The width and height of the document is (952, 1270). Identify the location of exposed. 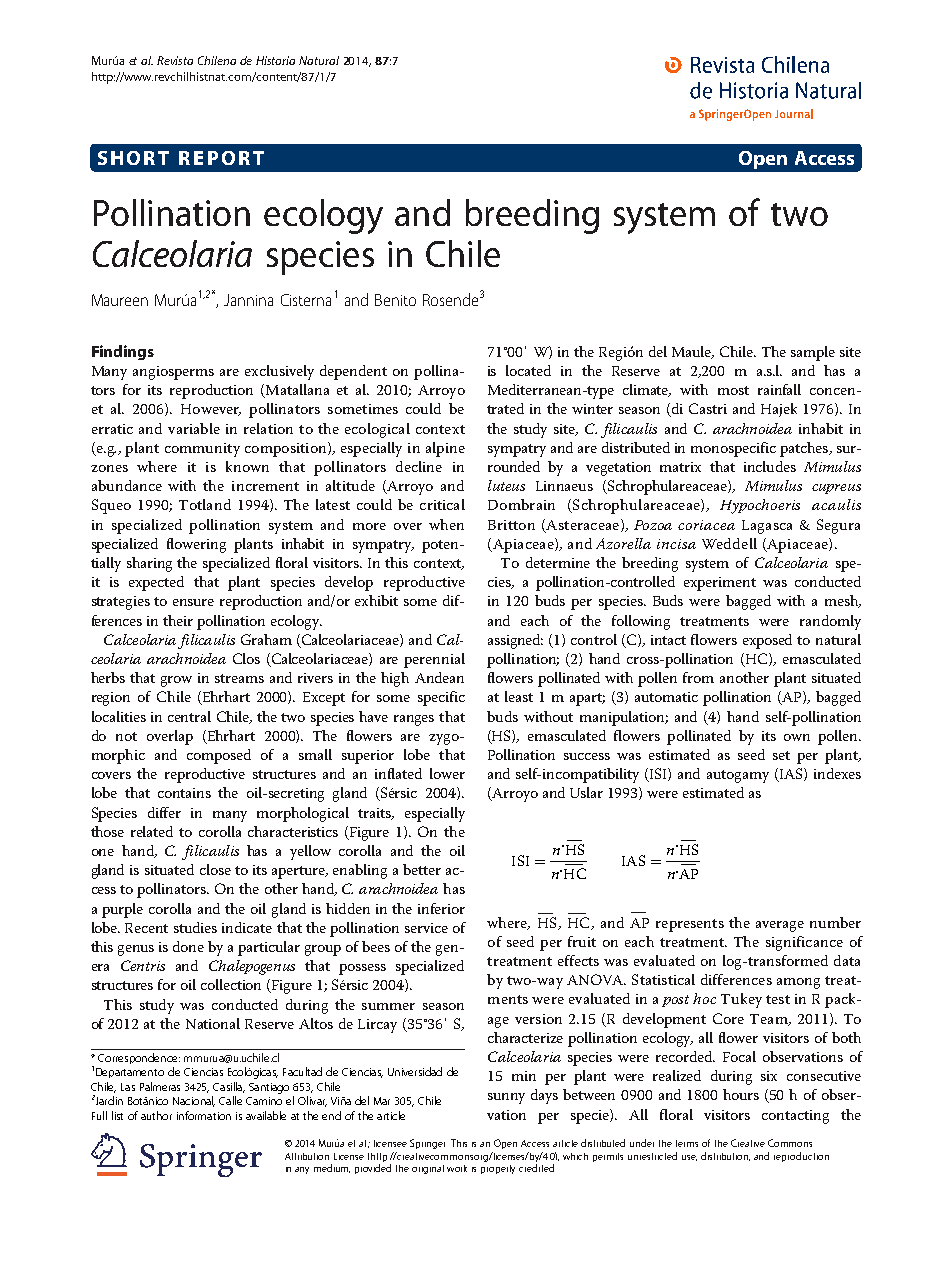
(767, 641).
